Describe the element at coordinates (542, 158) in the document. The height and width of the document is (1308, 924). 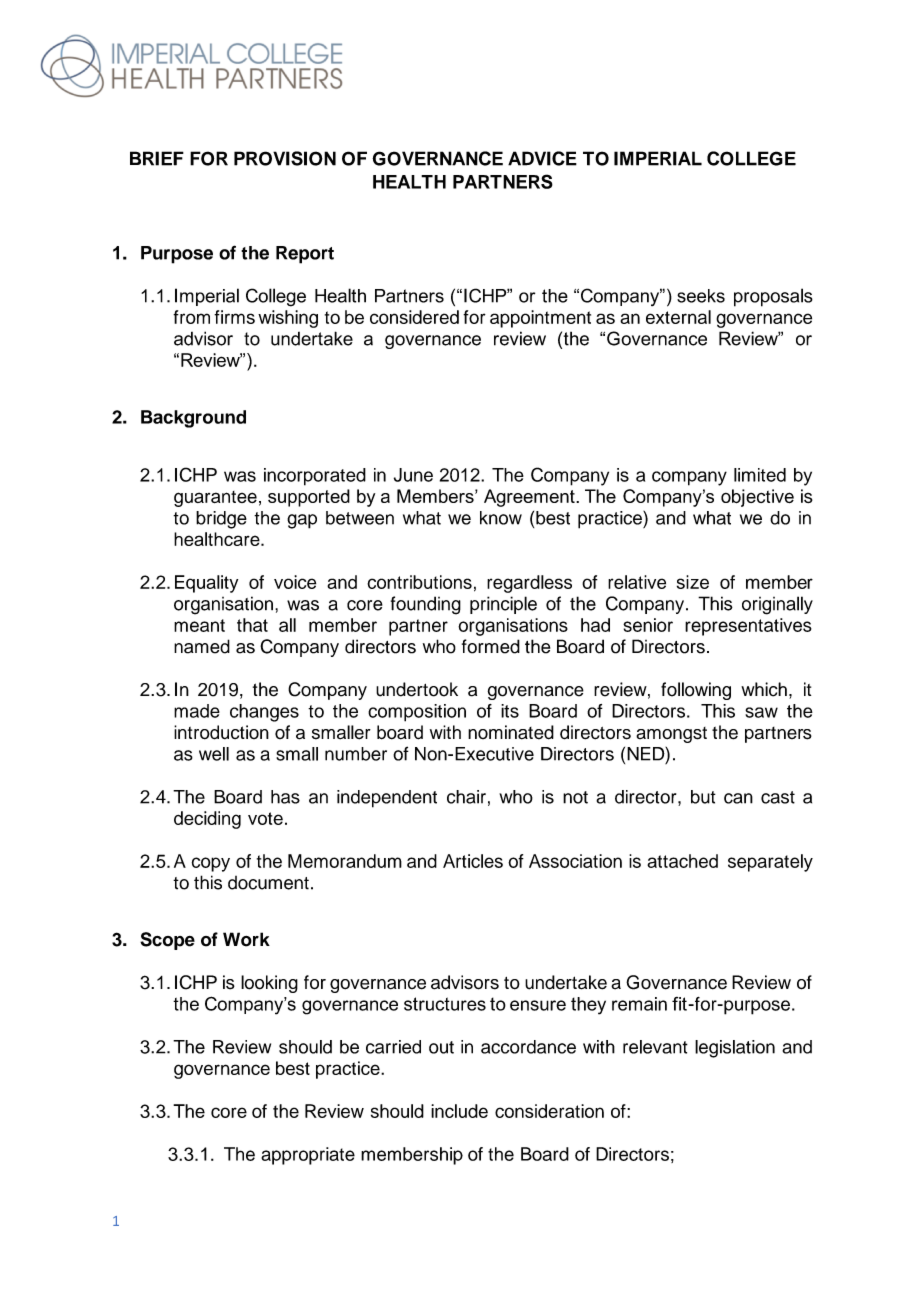
I see `ADVICE` at that location.
